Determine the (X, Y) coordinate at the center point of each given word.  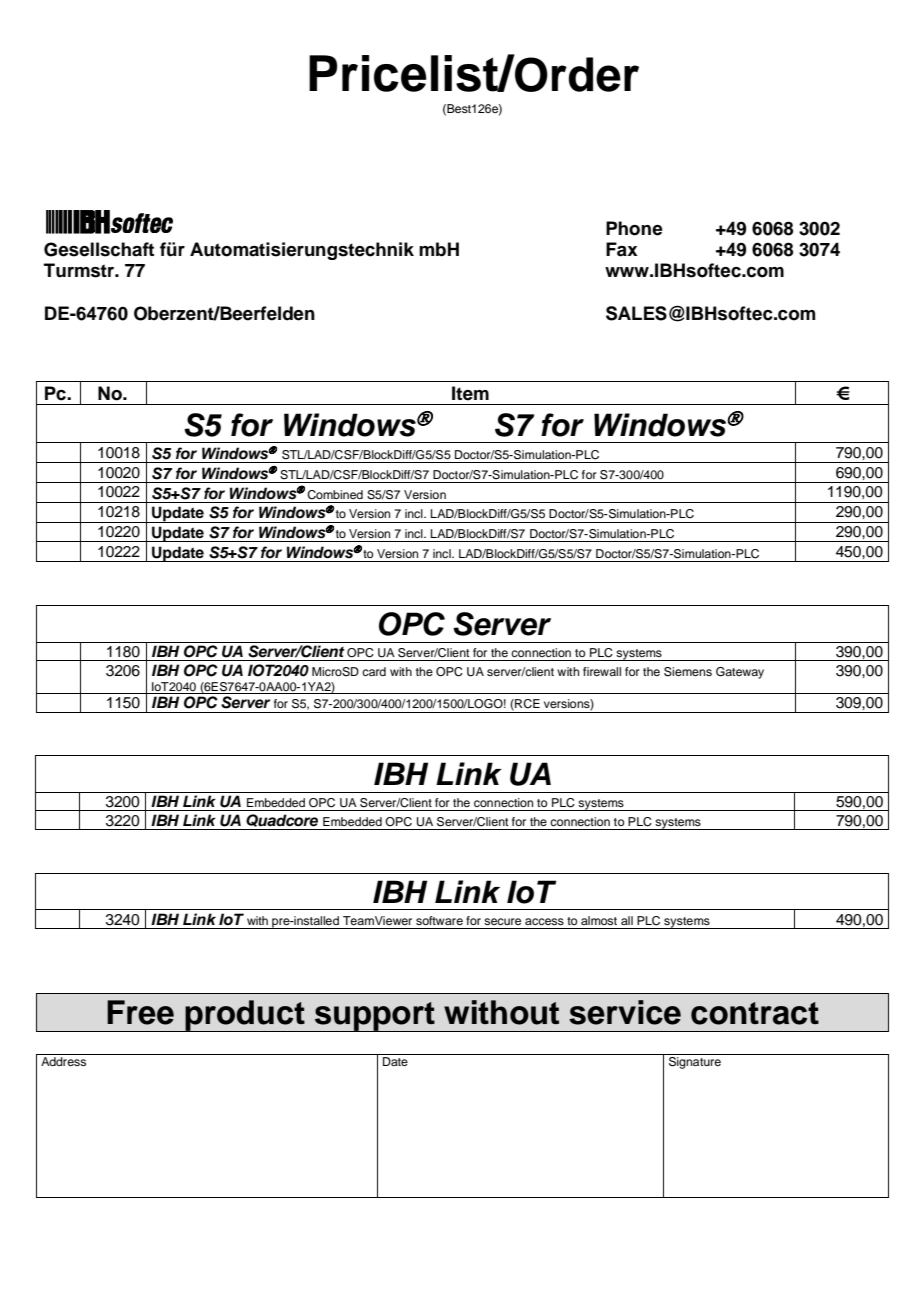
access (544, 921)
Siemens (688, 672)
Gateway (740, 673)
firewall (602, 671)
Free (140, 1012)
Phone (634, 228)
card (374, 671)
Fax (622, 249)
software (439, 920)
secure (502, 921)
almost (599, 920)
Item (470, 393)
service (625, 1012)
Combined (335, 495)
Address (63, 1061)
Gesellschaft (99, 249)
